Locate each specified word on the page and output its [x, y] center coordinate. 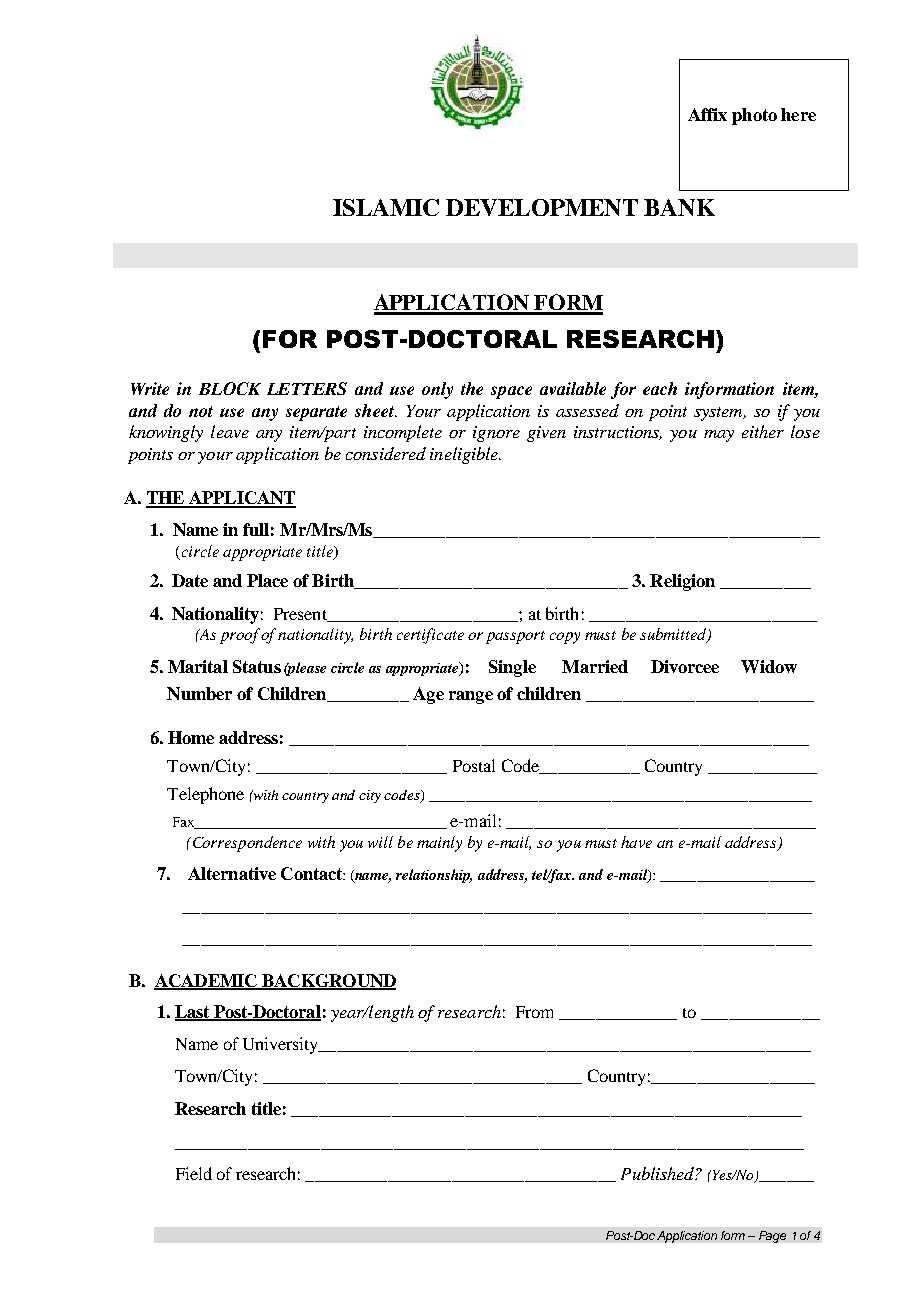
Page [772, 1237]
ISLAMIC [386, 207]
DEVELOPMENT [542, 207]
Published [658, 1173]
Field [194, 1173]
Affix [707, 114]
